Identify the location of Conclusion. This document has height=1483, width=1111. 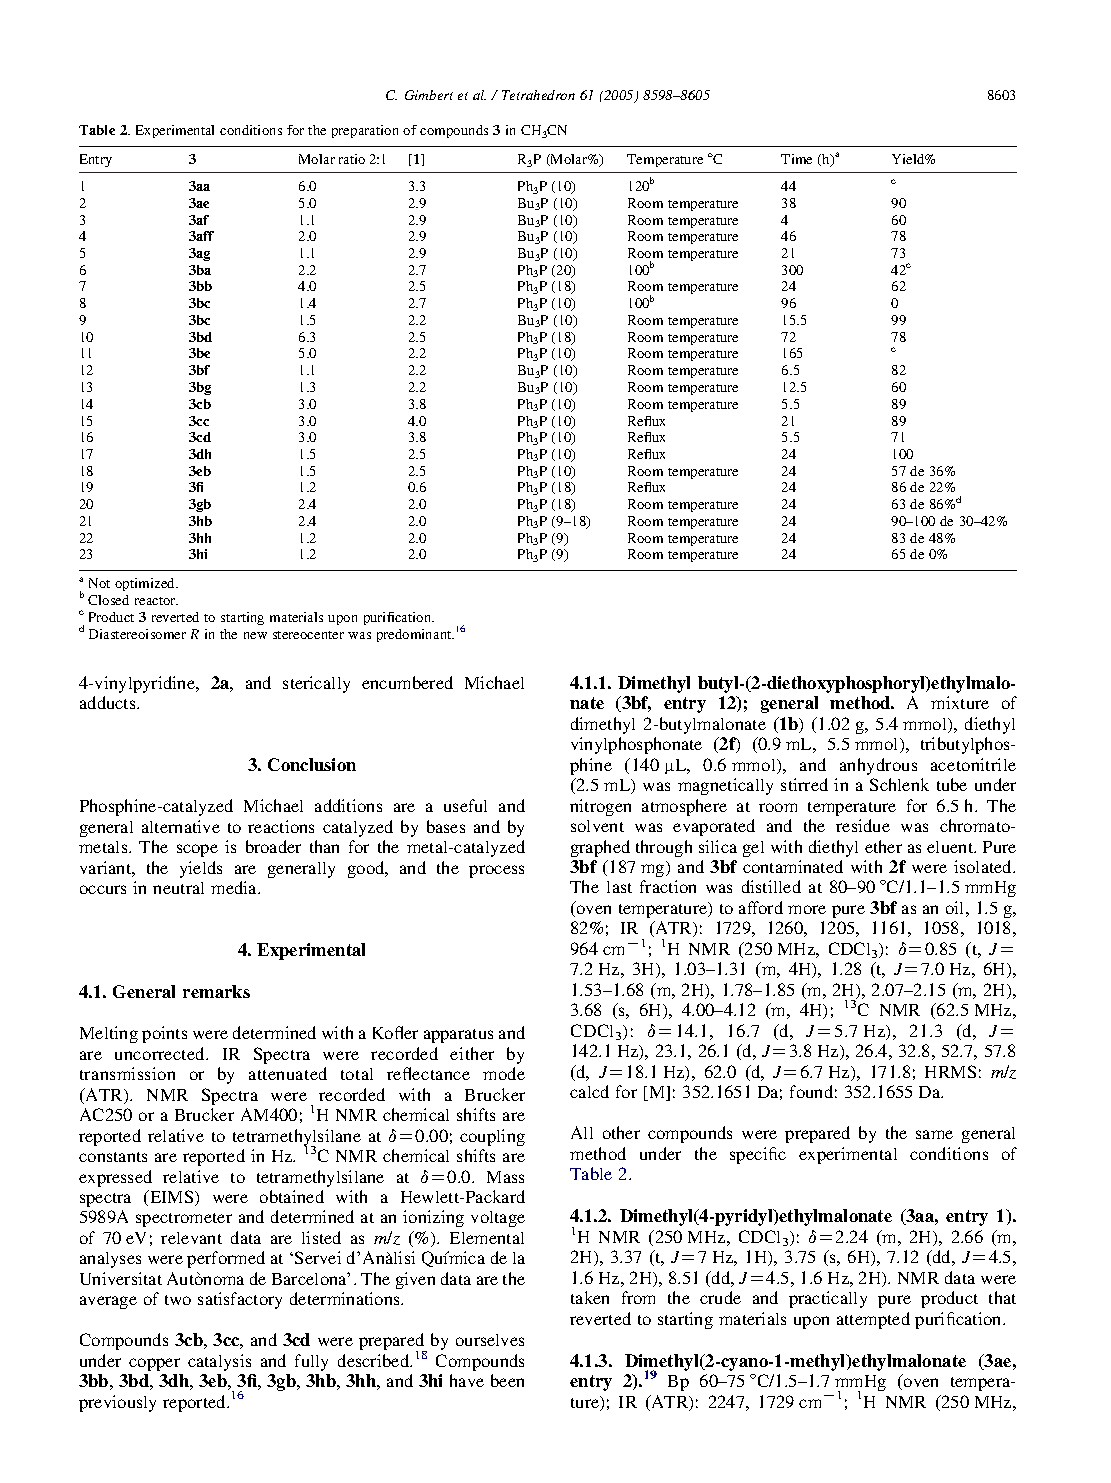
(312, 764).
